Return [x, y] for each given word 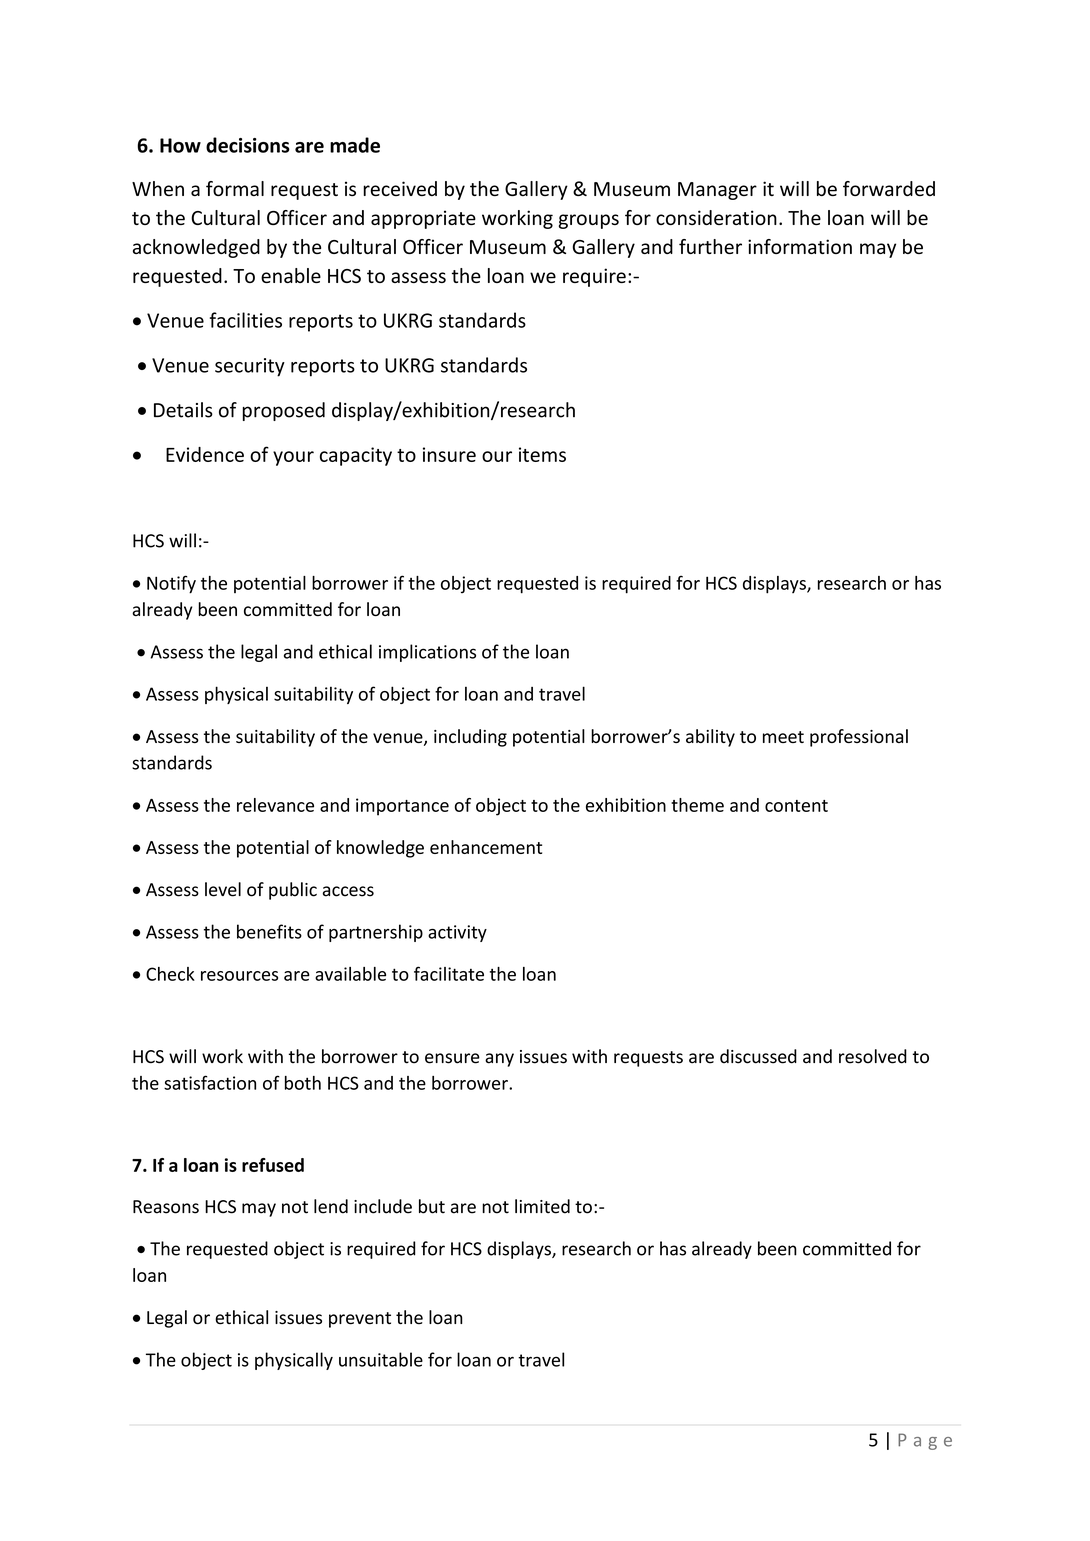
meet [783, 737]
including [470, 738]
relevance [275, 805]
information [800, 246]
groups [589, 221]
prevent [360, 1320]
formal [235, 188]
